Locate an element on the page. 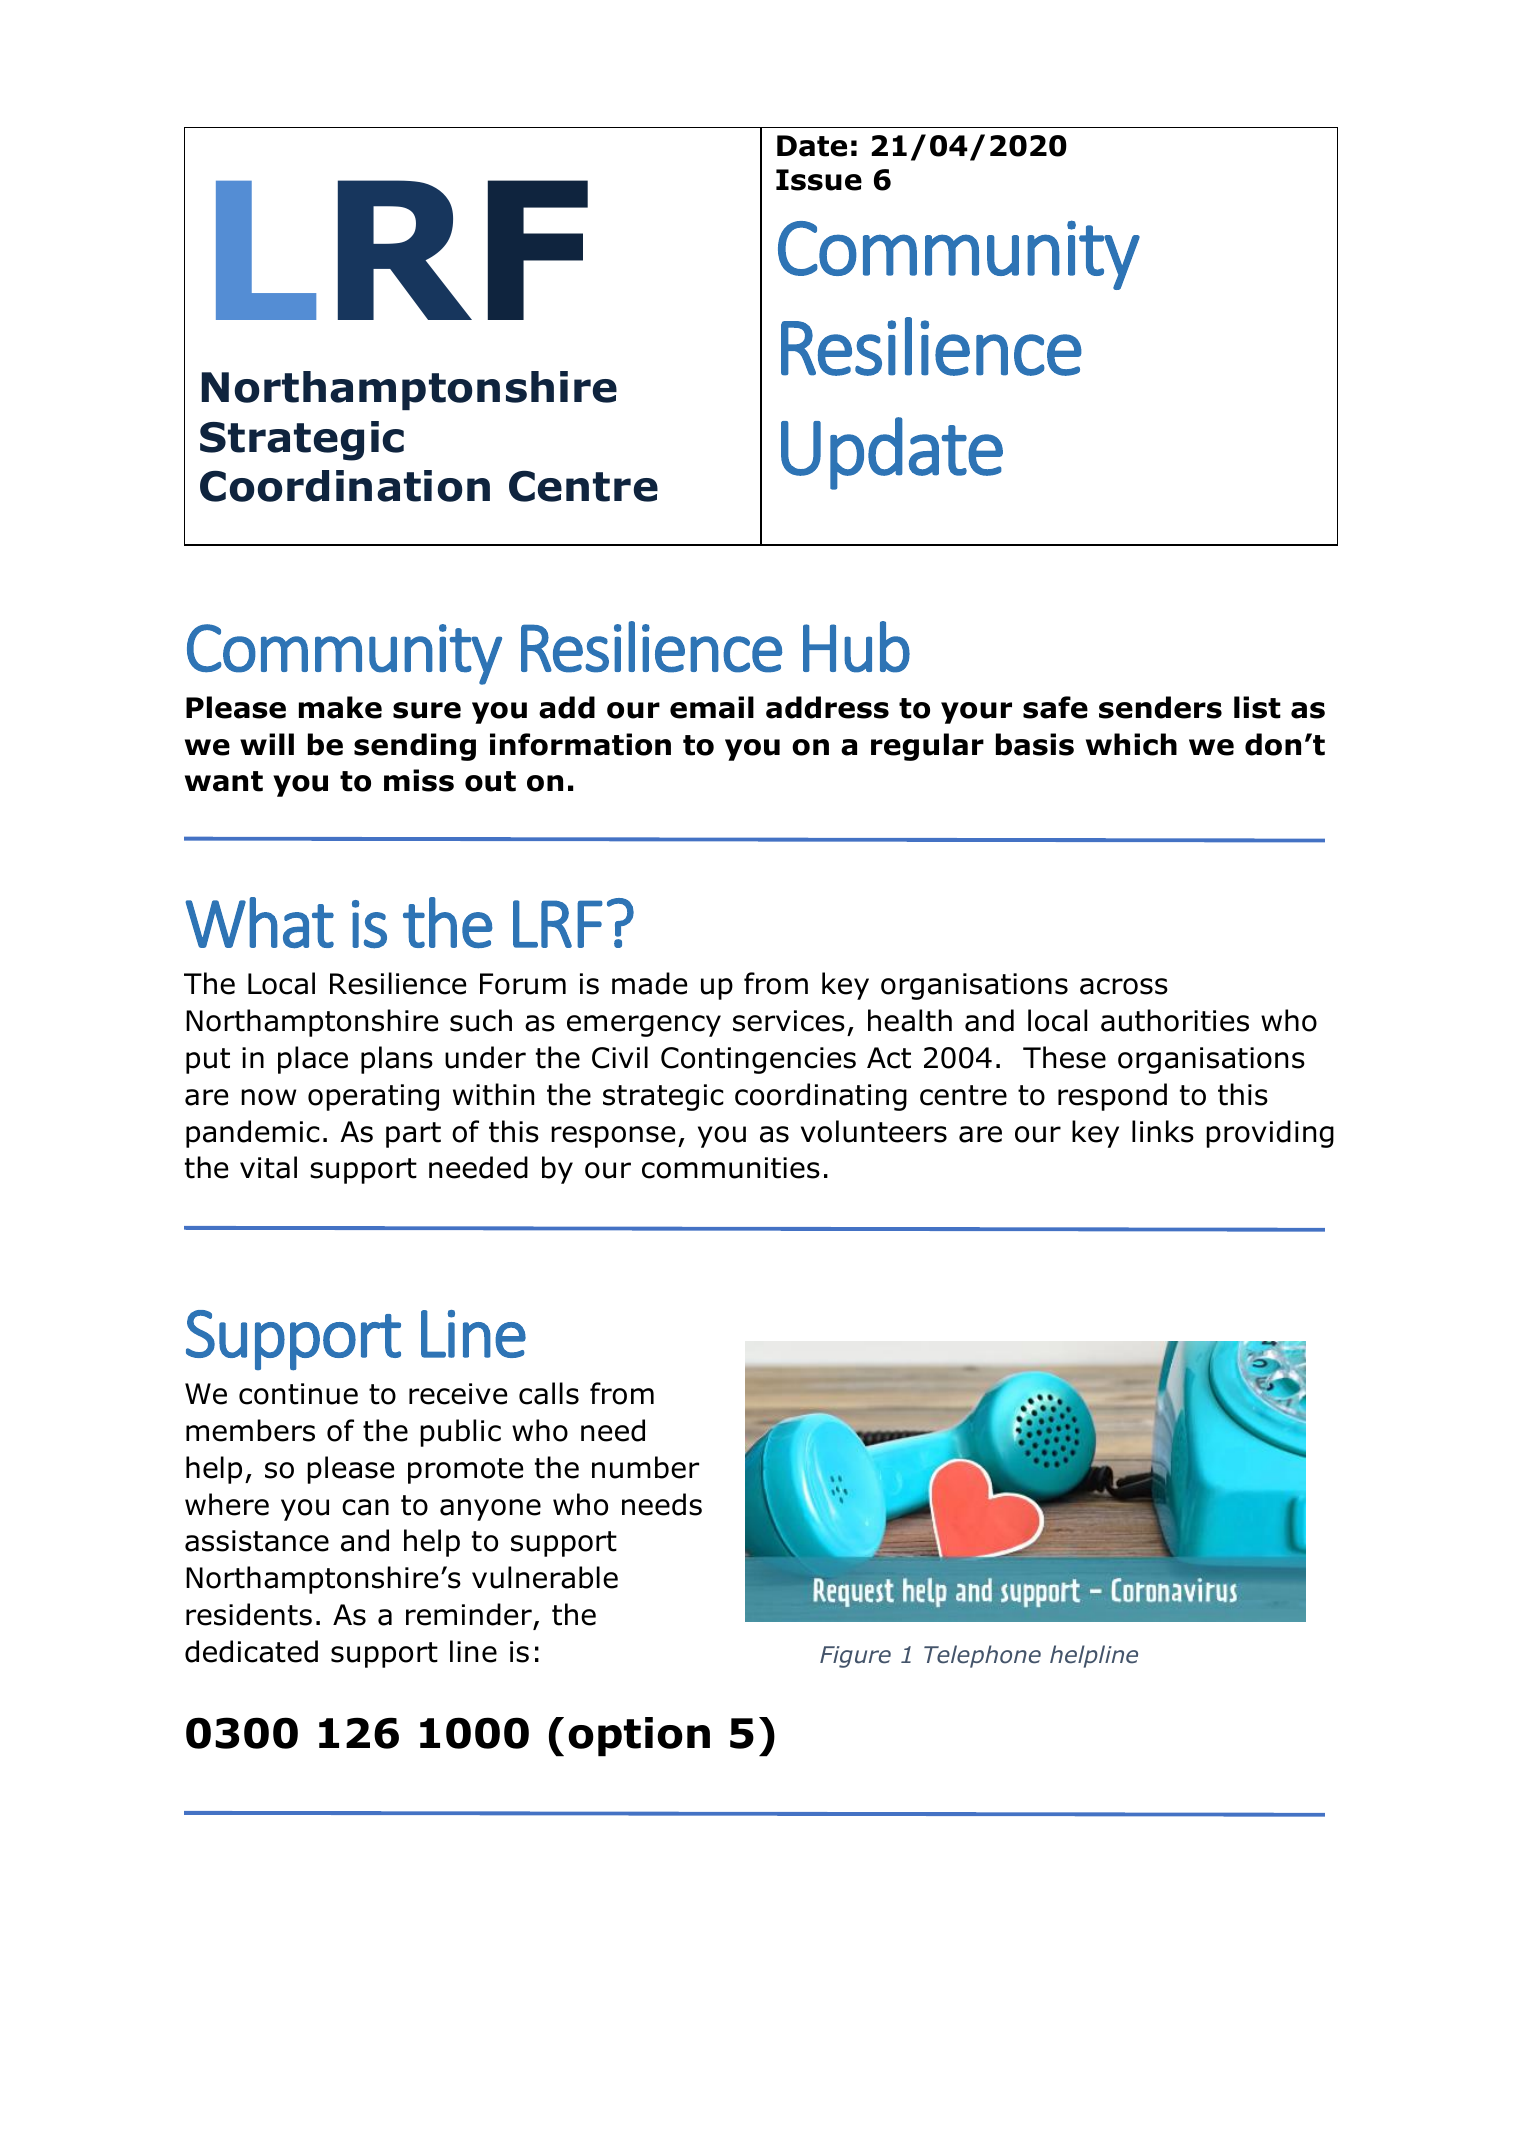 Image resolution: width=1522 pixels, height=2152 pixels. option is located at coordinates (639, 1737).
